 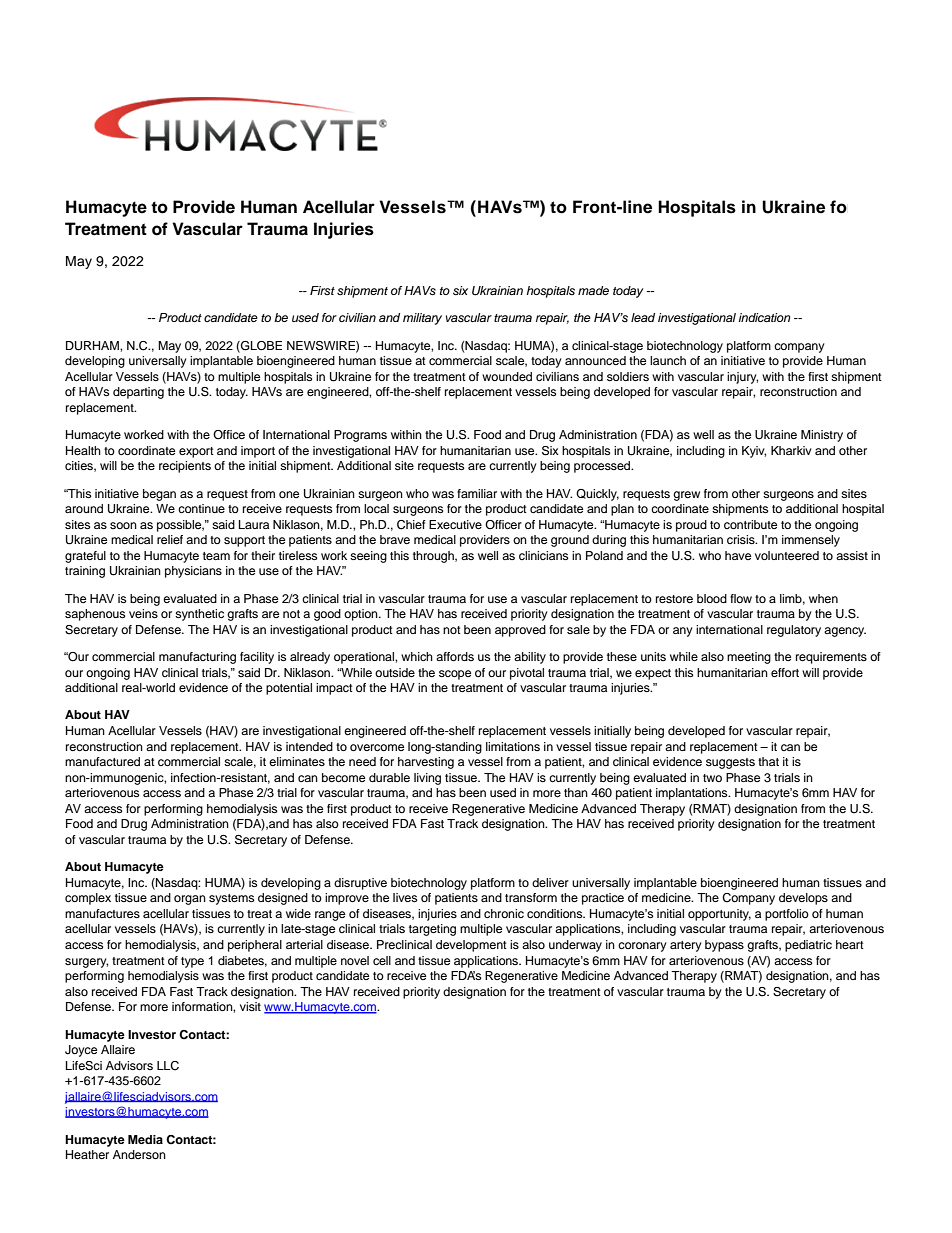 What do you see at coordinates (422, 319) in the page?
I see `military` at bounding box center [422, 319].
